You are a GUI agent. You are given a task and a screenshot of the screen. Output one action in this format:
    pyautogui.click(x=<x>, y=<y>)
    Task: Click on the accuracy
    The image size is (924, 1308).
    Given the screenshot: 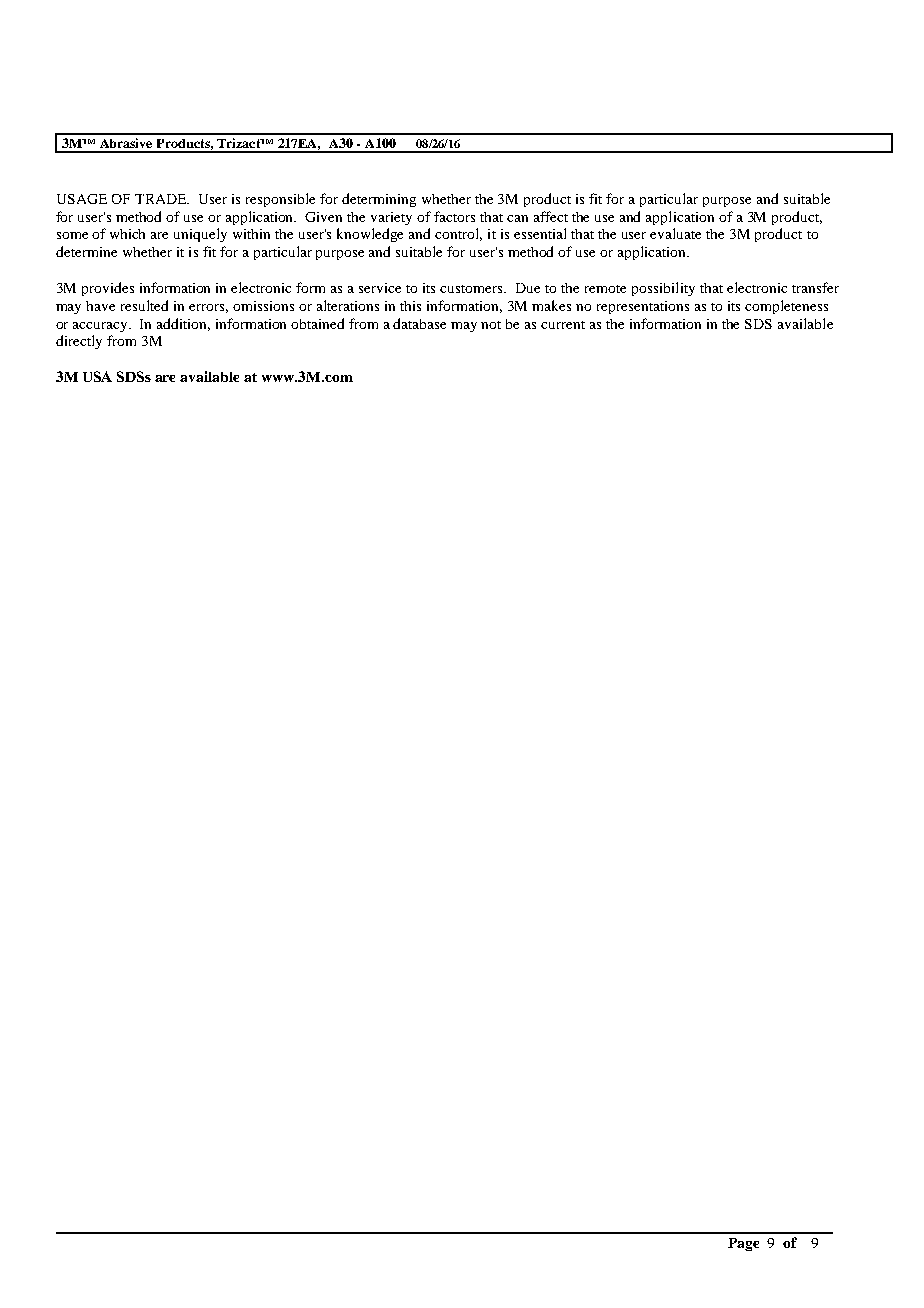 What is the action you would take?
    pyautogui.click(x=101, y=327)
